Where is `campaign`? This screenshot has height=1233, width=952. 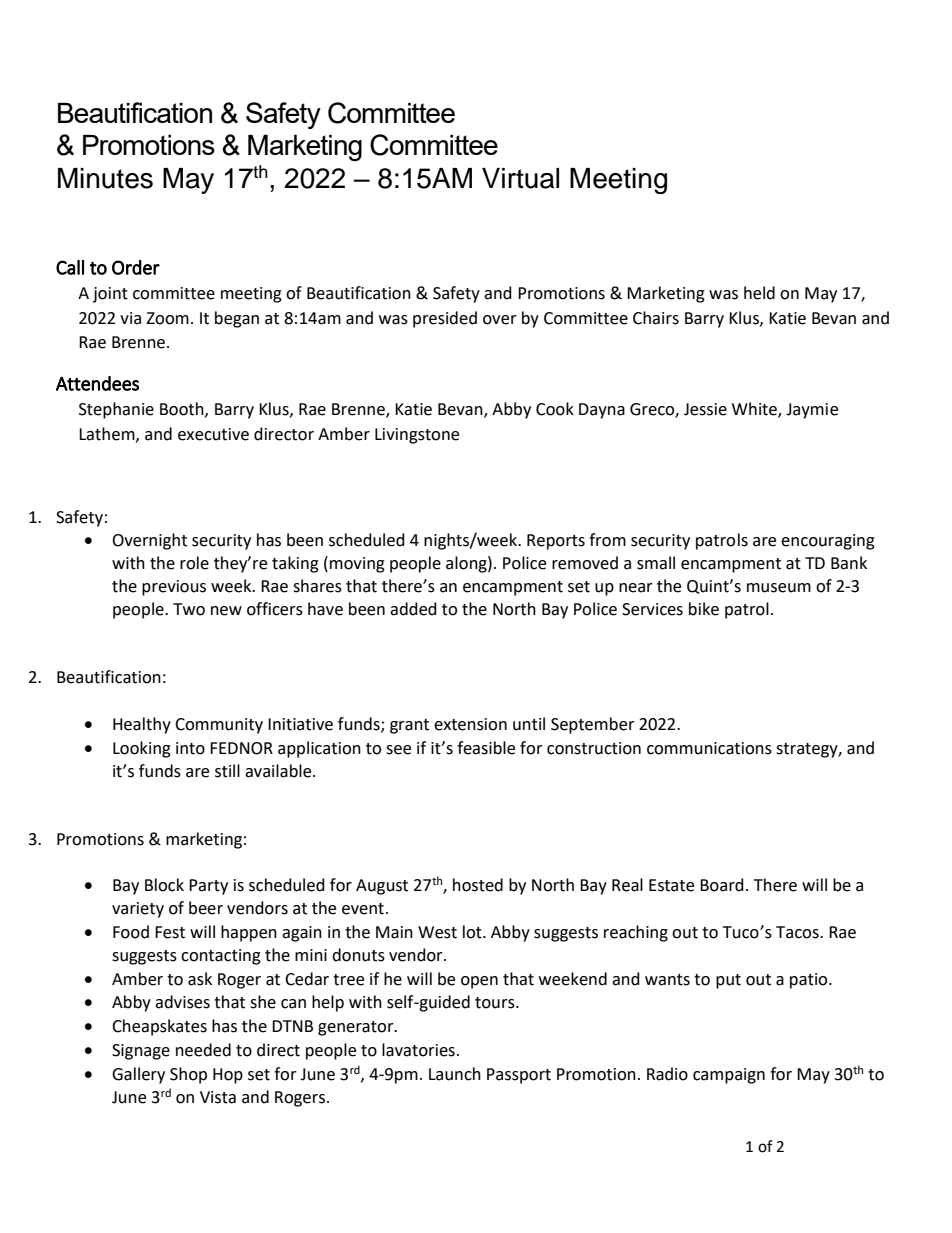
campaign is located at coordinates (729, 1076).
